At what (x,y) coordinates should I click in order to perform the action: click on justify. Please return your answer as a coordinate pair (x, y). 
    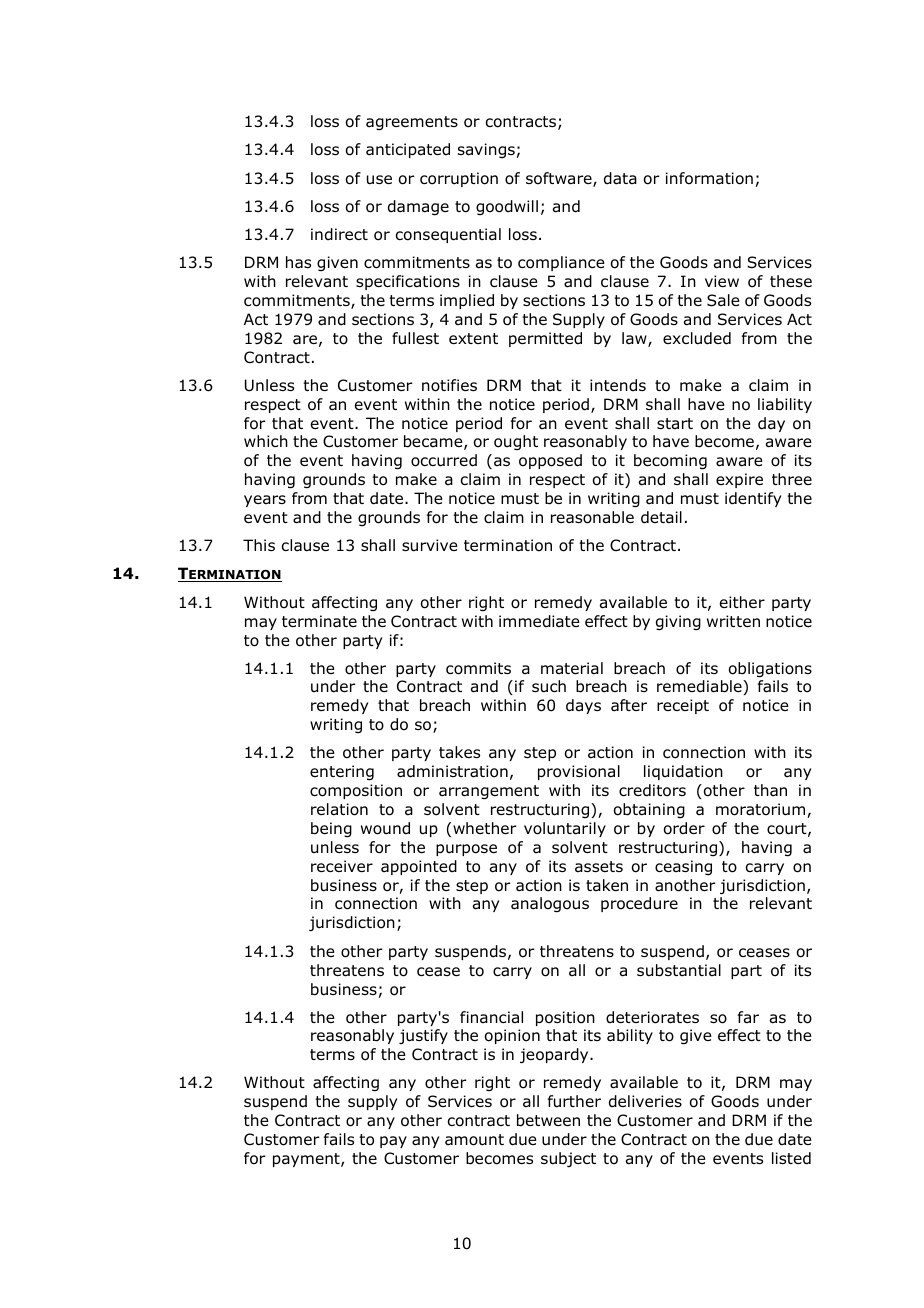
    Looking at the image, I should click on (423, 1036).
